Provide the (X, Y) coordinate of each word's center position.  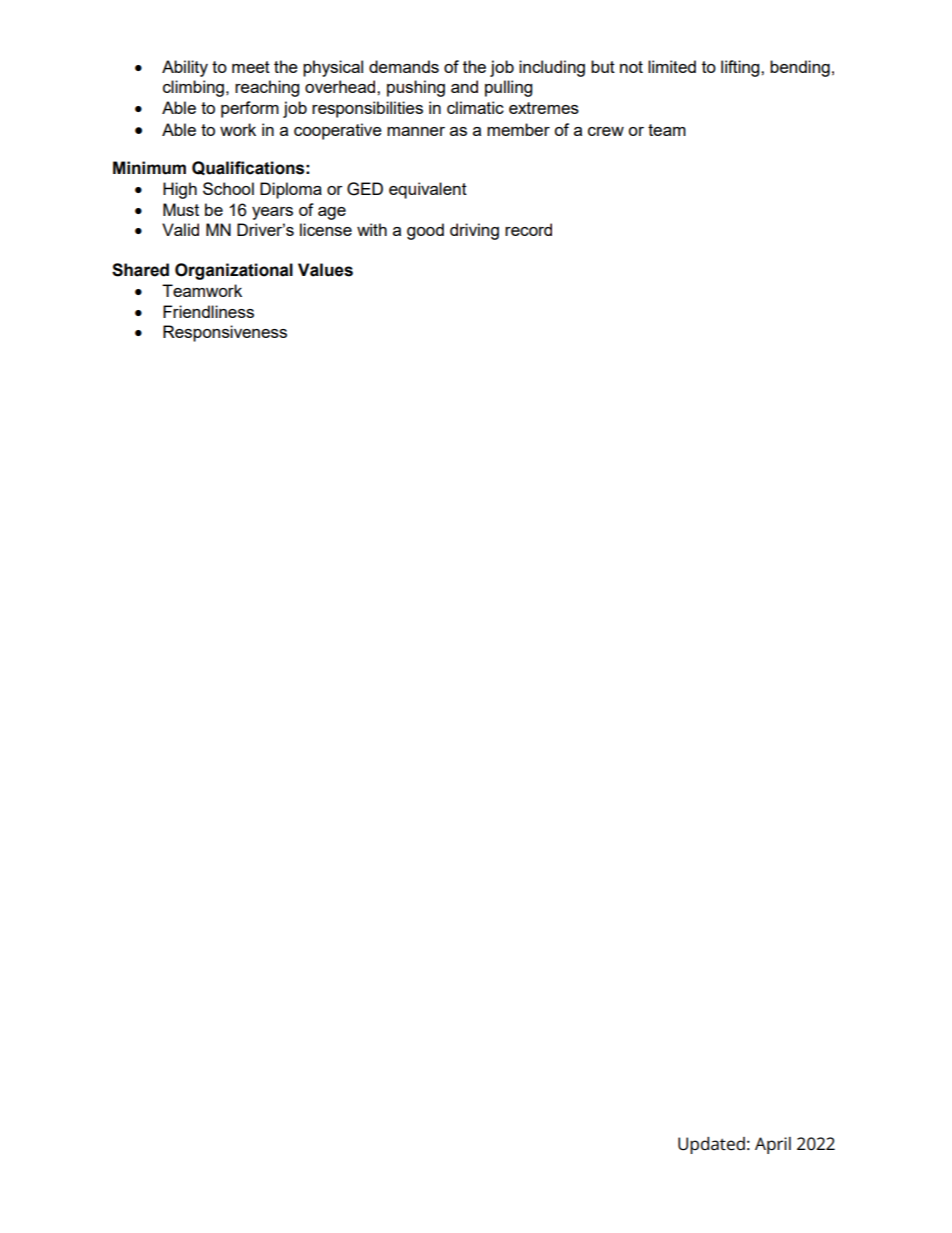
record (528, 229)
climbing (193, 88)
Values (325, 270)
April (773, 1145)
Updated (711, 1145)
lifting (741, 68)
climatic (475, 107)
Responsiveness (225, 333)
